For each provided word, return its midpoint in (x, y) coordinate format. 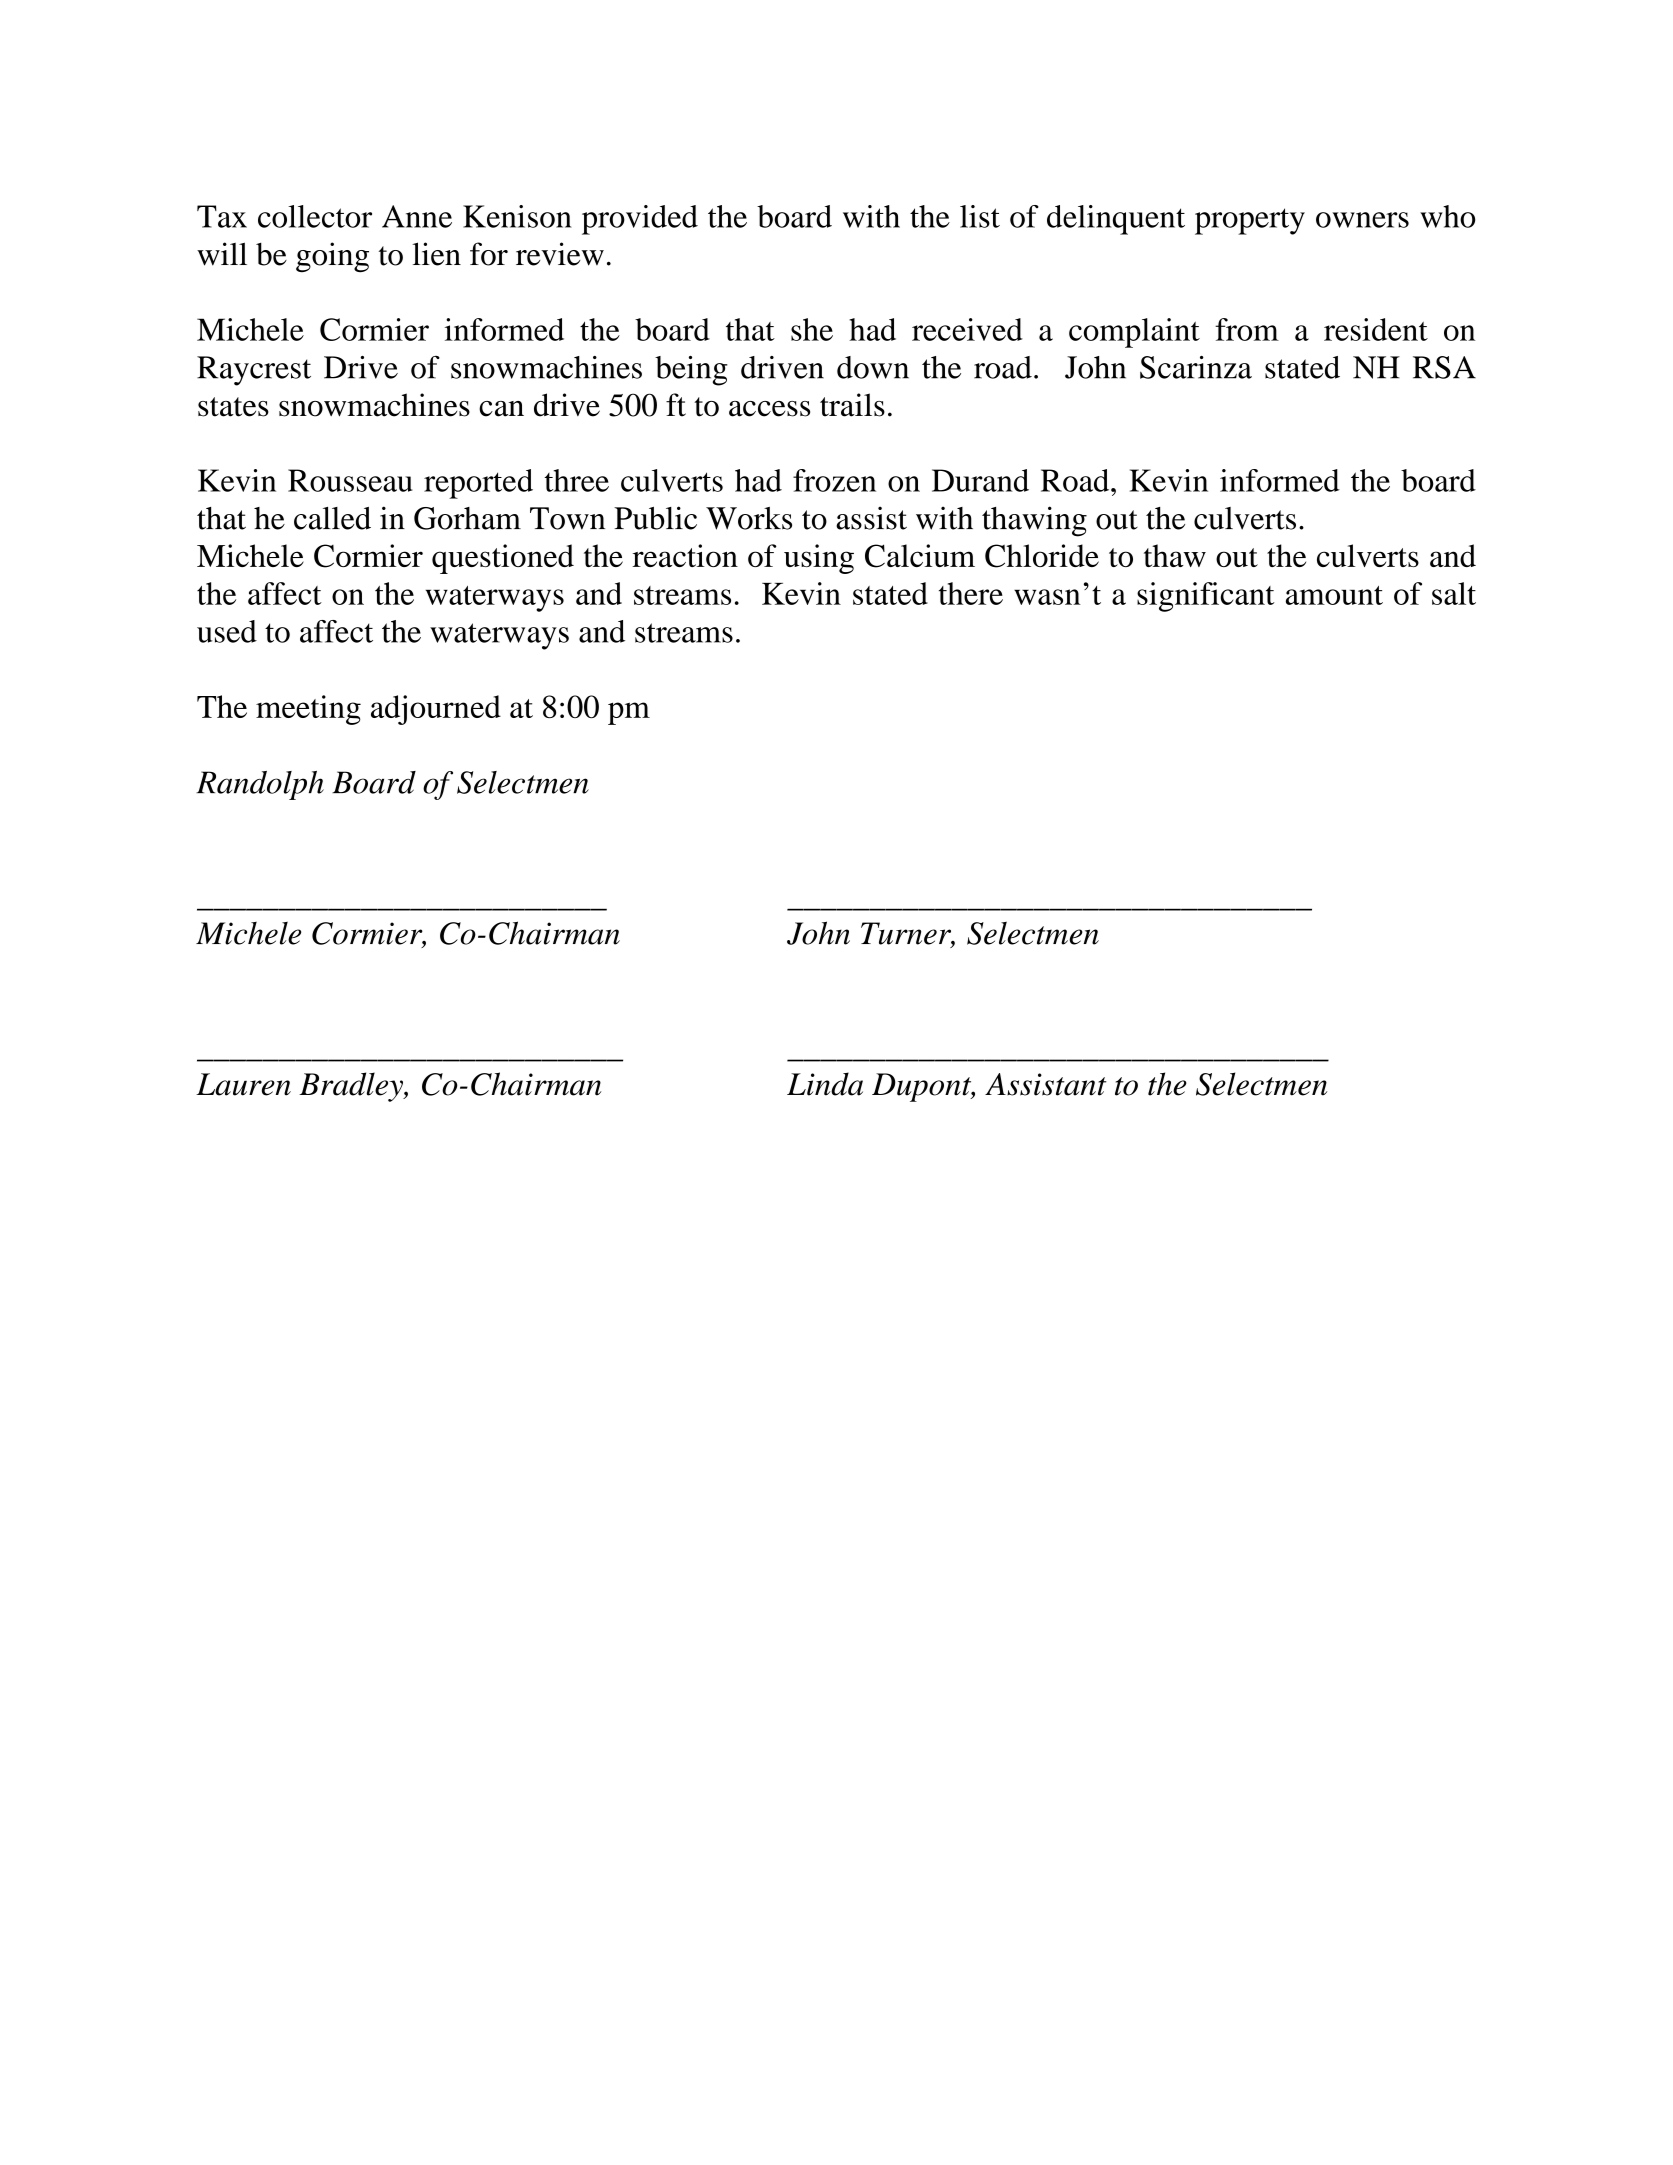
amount (1334, 595)
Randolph (260, 785)
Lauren (243, 1084)
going (332, 257)
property (1250, 221)
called (332, 518)
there (971, 593)
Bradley (352, 1087)
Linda (825, 1084)
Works (749, 518)
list (980, 216)
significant (1206, 597)
